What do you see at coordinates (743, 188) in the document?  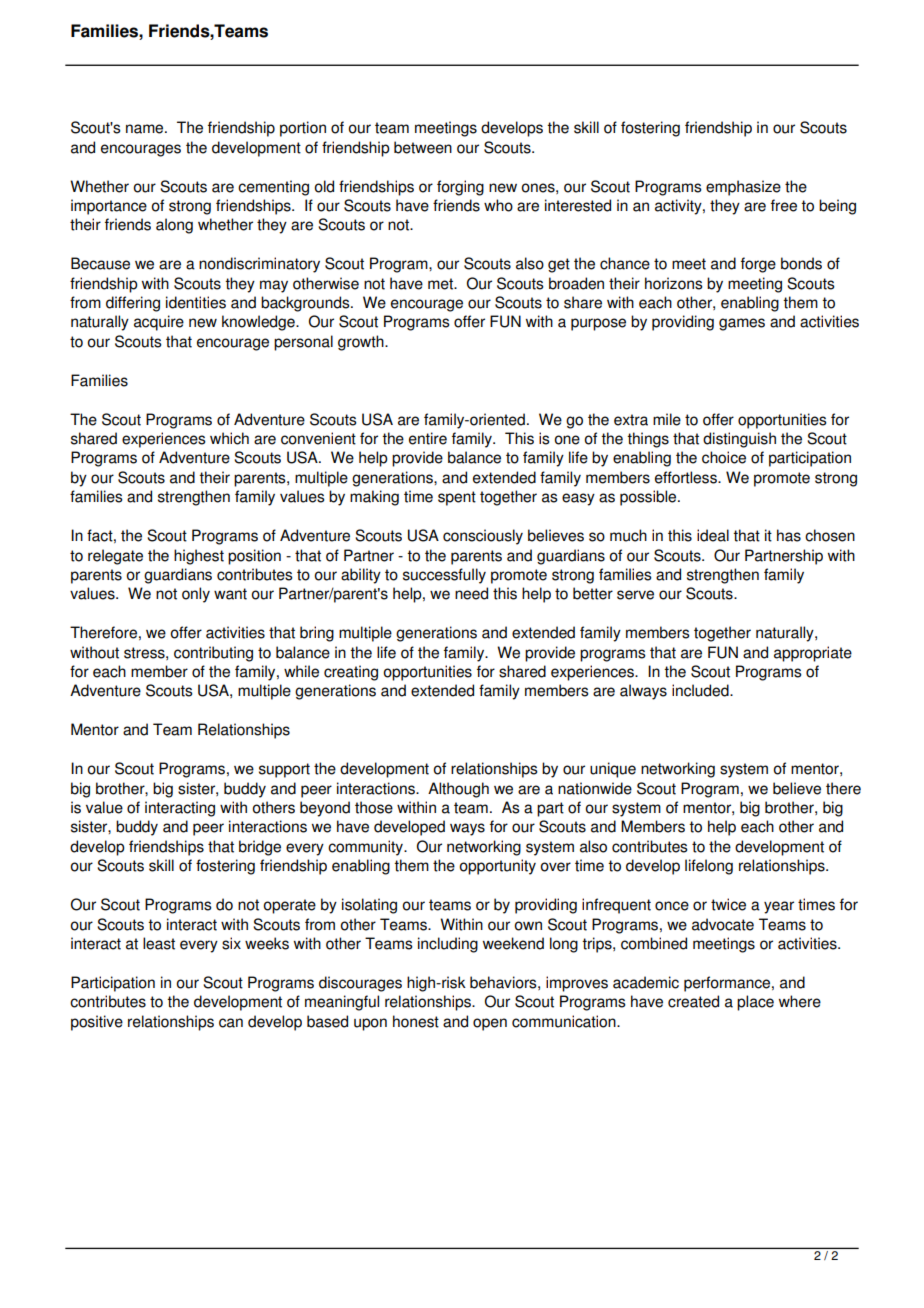 I see `emphasize` at bounding box center [743, 188].
